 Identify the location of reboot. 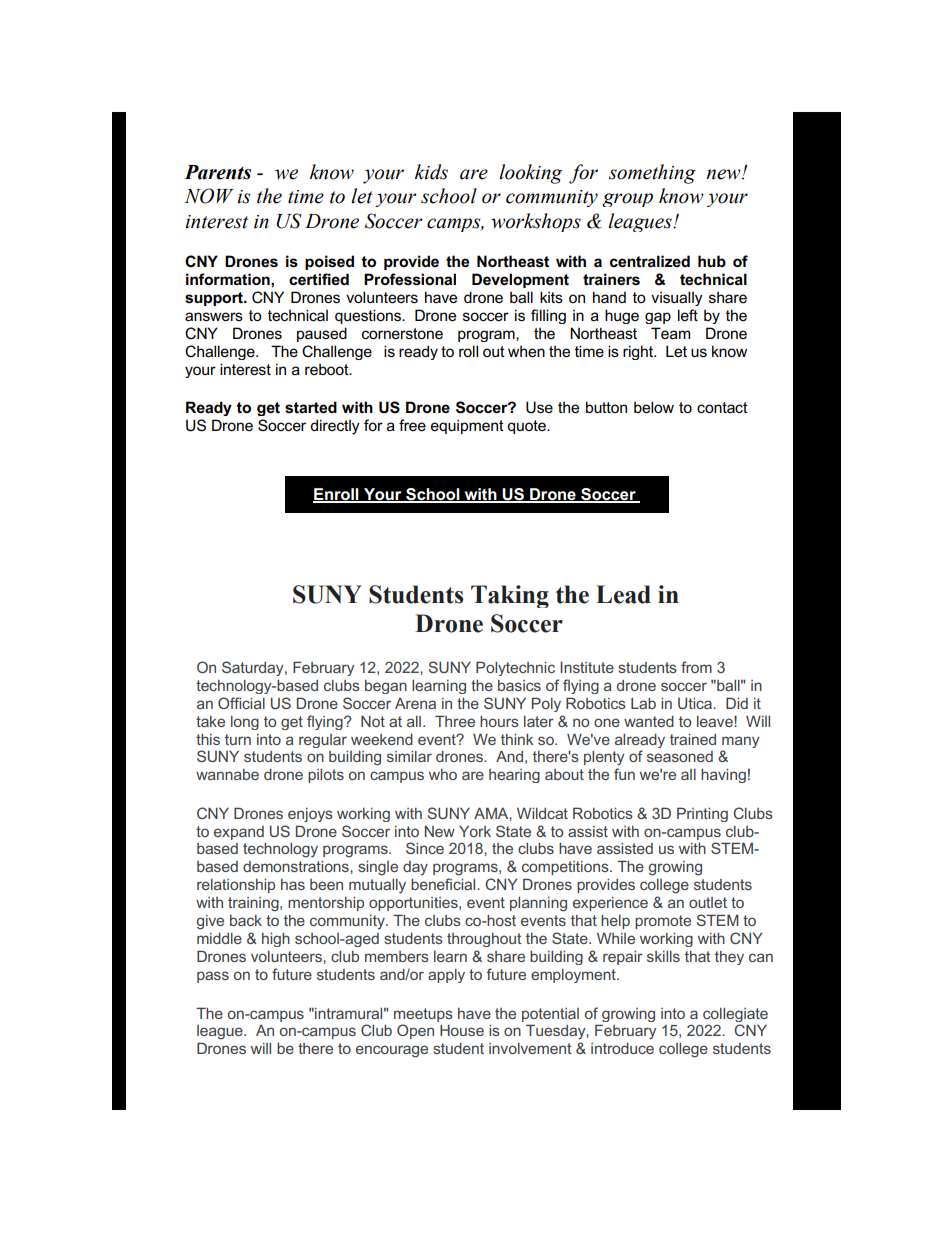
(328, 369).
